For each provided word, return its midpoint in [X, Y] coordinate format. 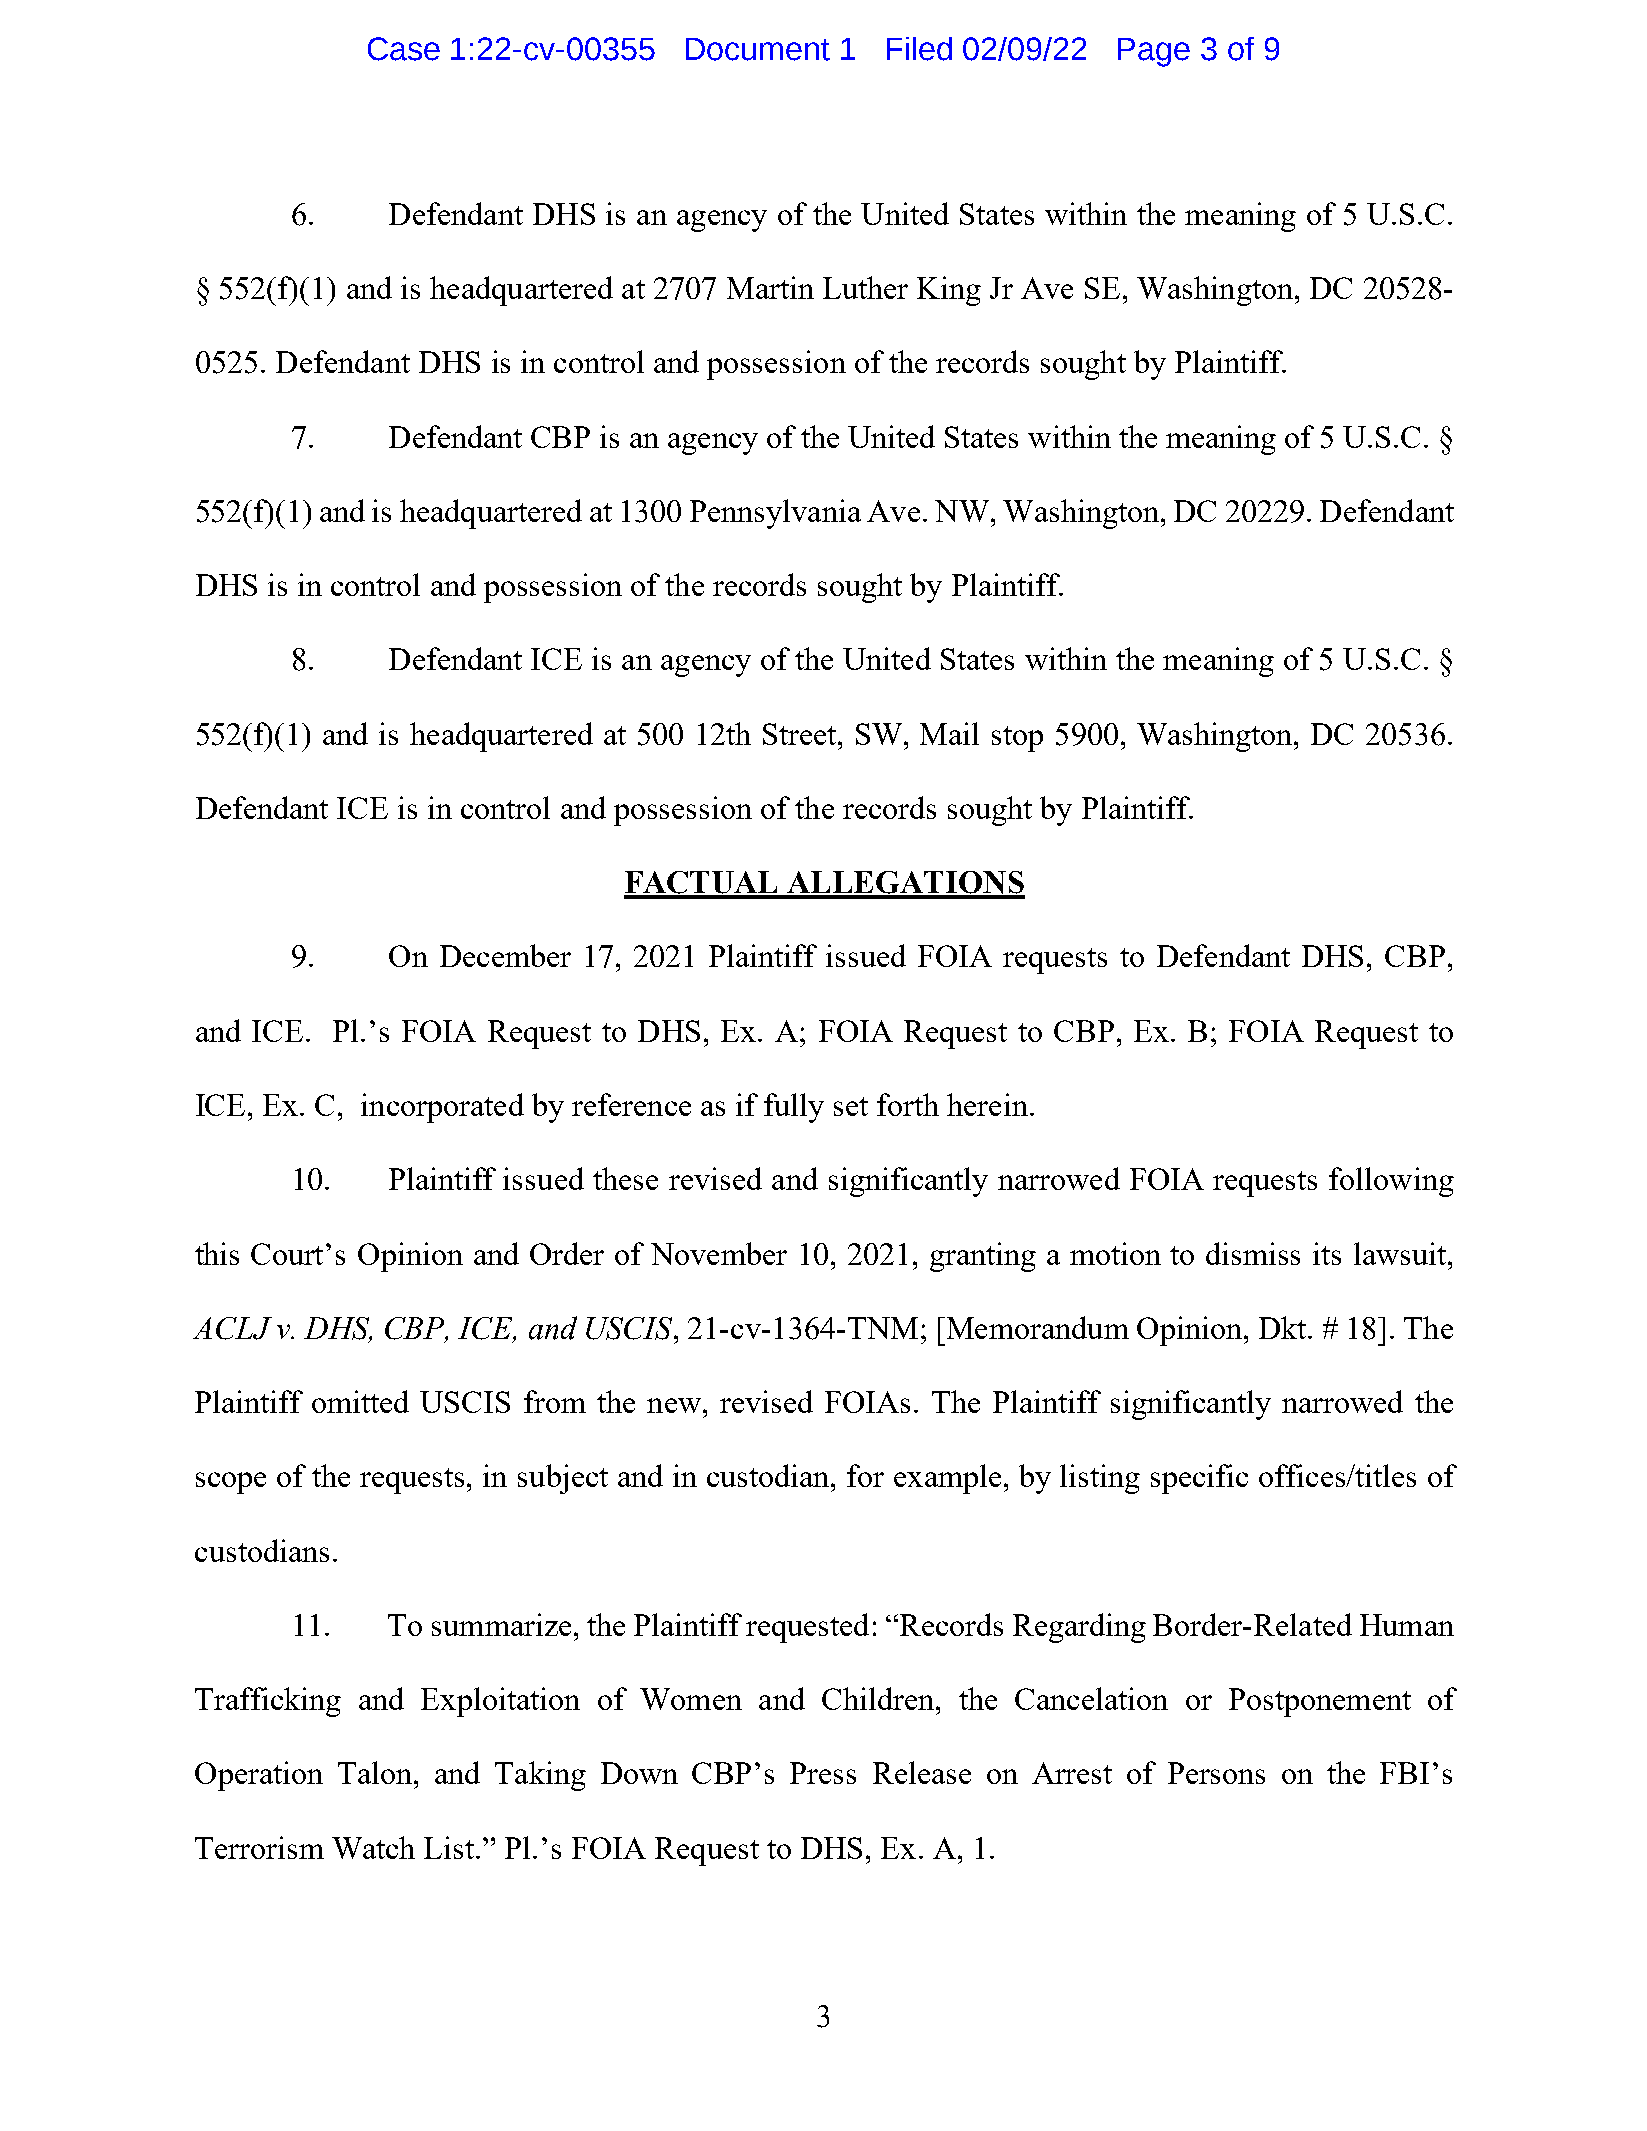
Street [801, 734]
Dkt [1284, 1327]
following [1391, 1182]
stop [1017, 739]
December [505, 955]
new [674, 1405]
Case [404, 49]
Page [1154, 52]
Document [758, 49]
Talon [376, 1772]
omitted [360, 1401]
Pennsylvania [775, 514]
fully [794, 1108]
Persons [1216, 1773]
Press [823, 1773]
